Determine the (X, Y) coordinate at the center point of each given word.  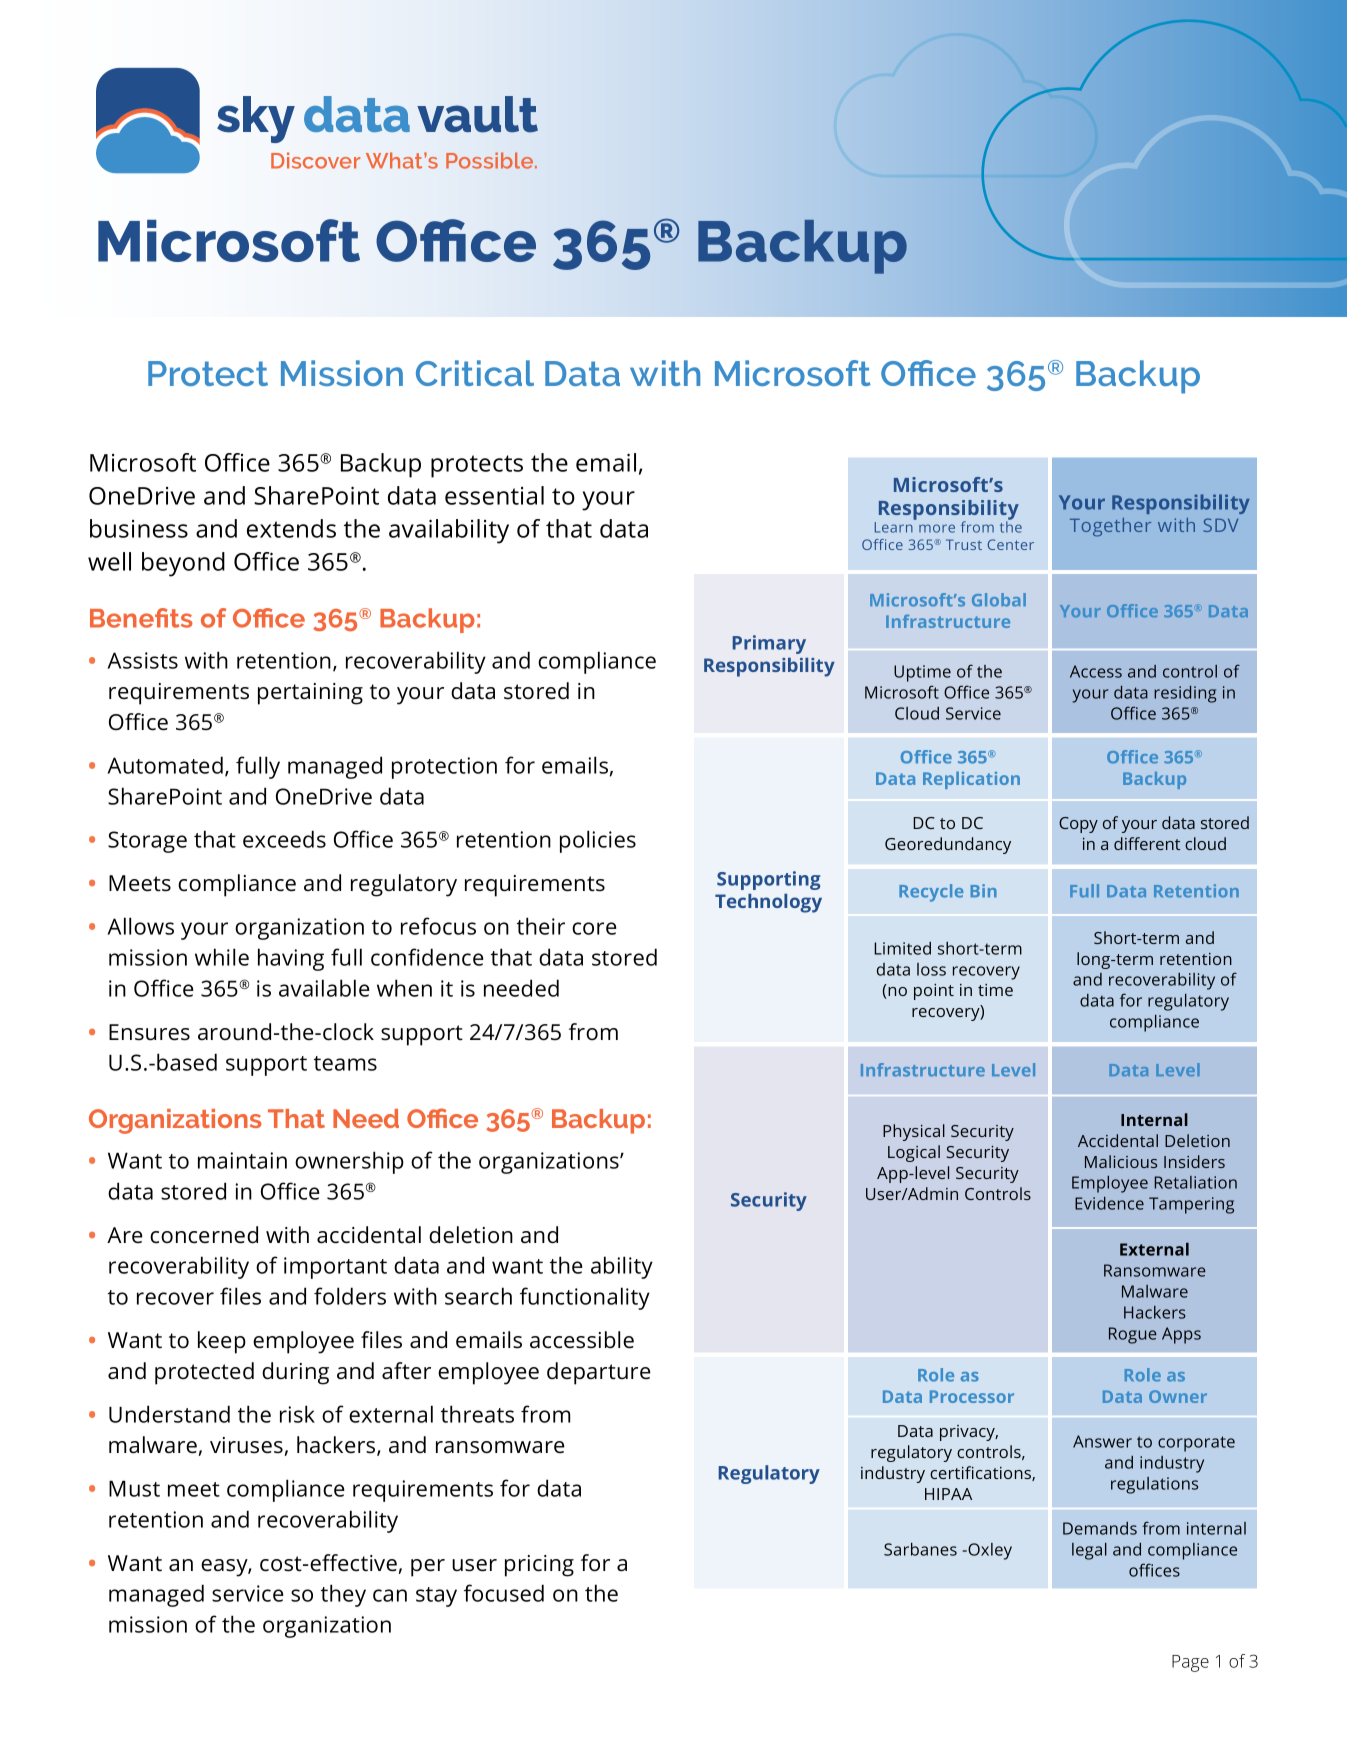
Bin (983, 890)
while (222, 957)
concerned (204, 1235)
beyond (183, 564)
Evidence (1109, 1203)
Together (1110, 527)
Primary (769, 644)
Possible (491, 160)
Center (1011, 544)
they (343, 1595)
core (594, 928)
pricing (539, 1566)
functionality (585, 1298)
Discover (315, 160)
